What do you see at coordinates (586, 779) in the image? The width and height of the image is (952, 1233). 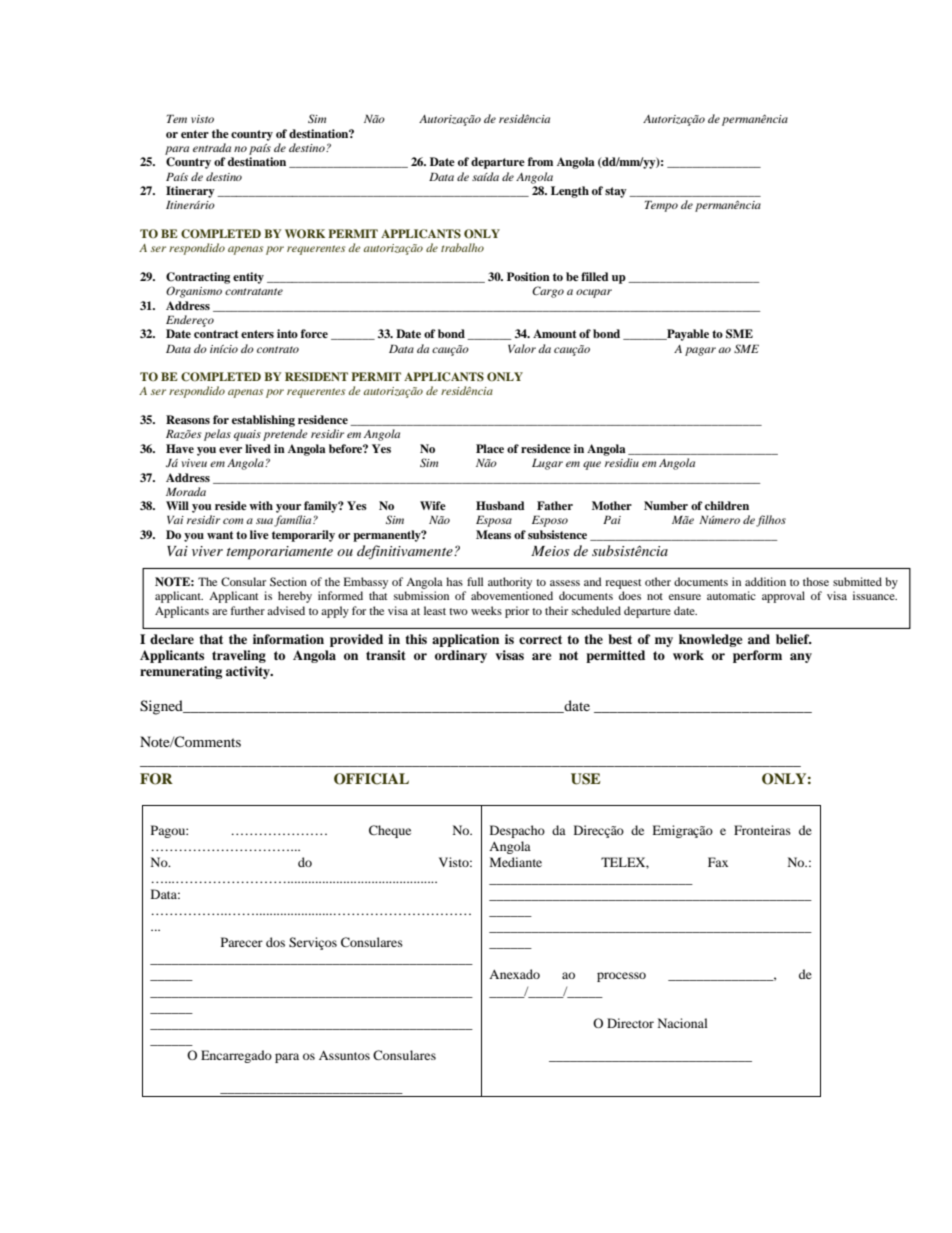 I see `USE` at bounding box center [586, 779].
